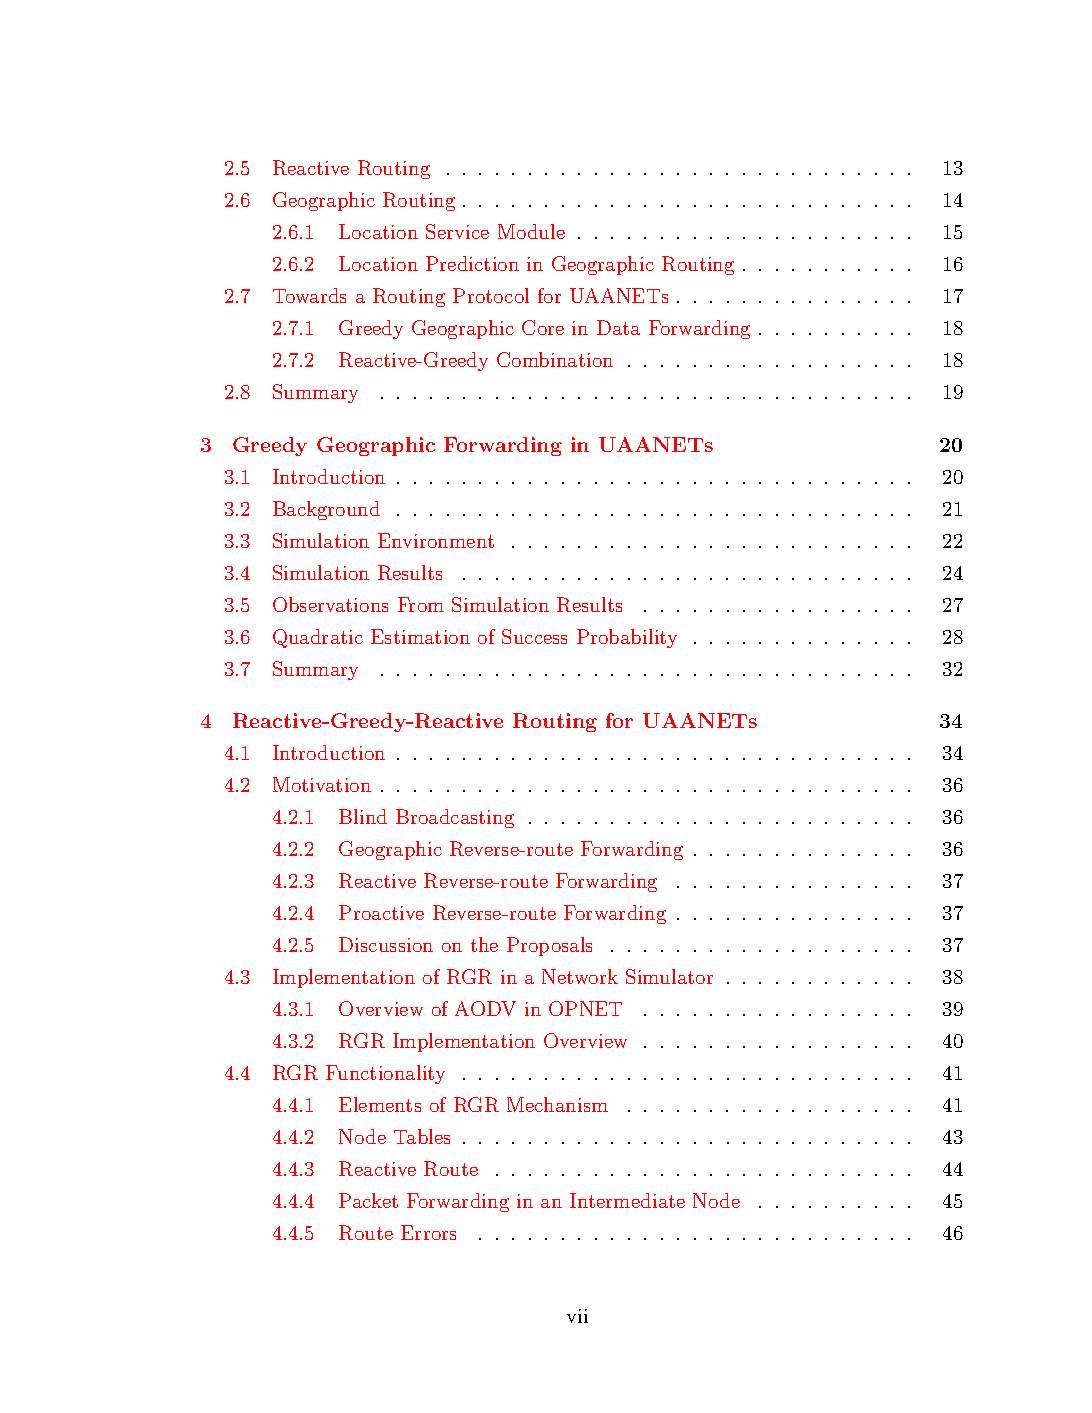 This page has width=1092, height=1413. Describe the element at coordinates (330, 604) in the page. I see `Observations` at that location.
